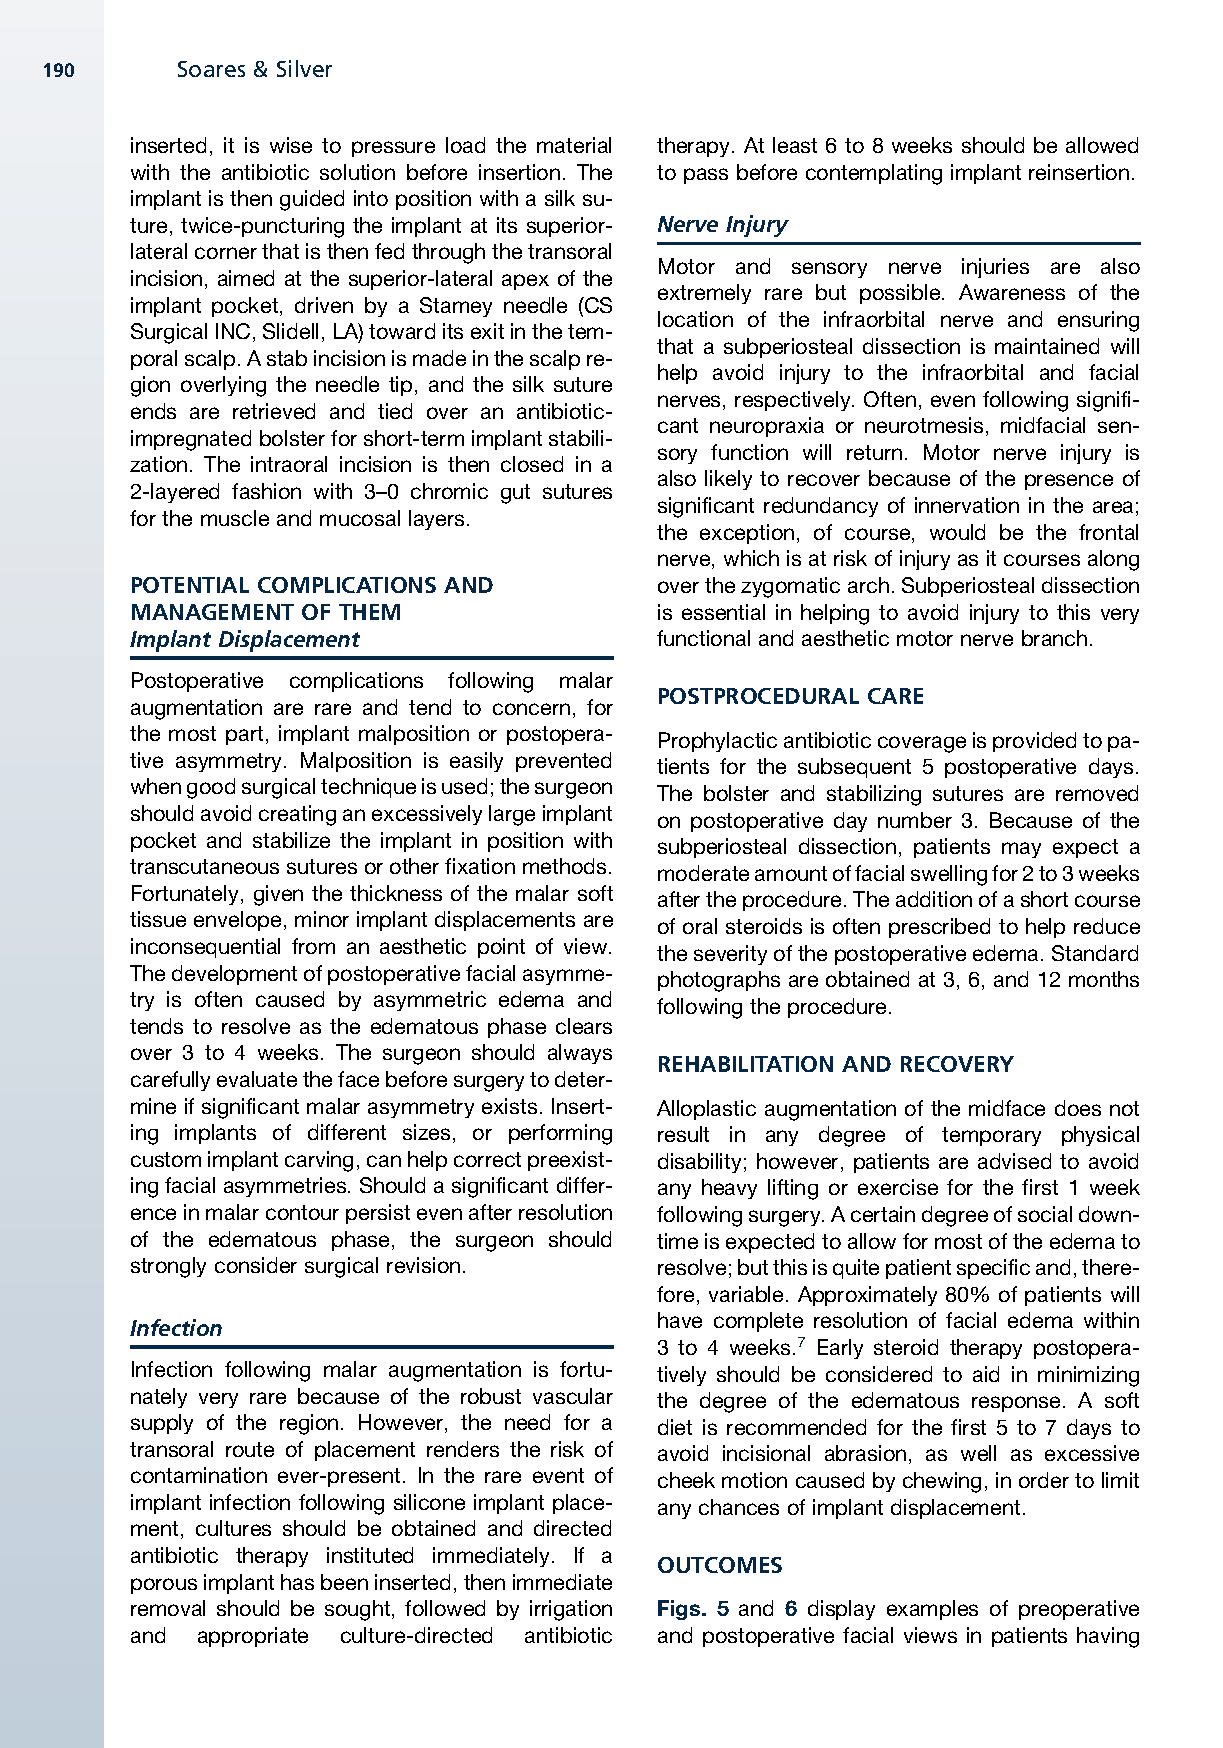 This screenshot has width=1223, height=1748. I want to click on POTENTIAL, so click(190, 585).
